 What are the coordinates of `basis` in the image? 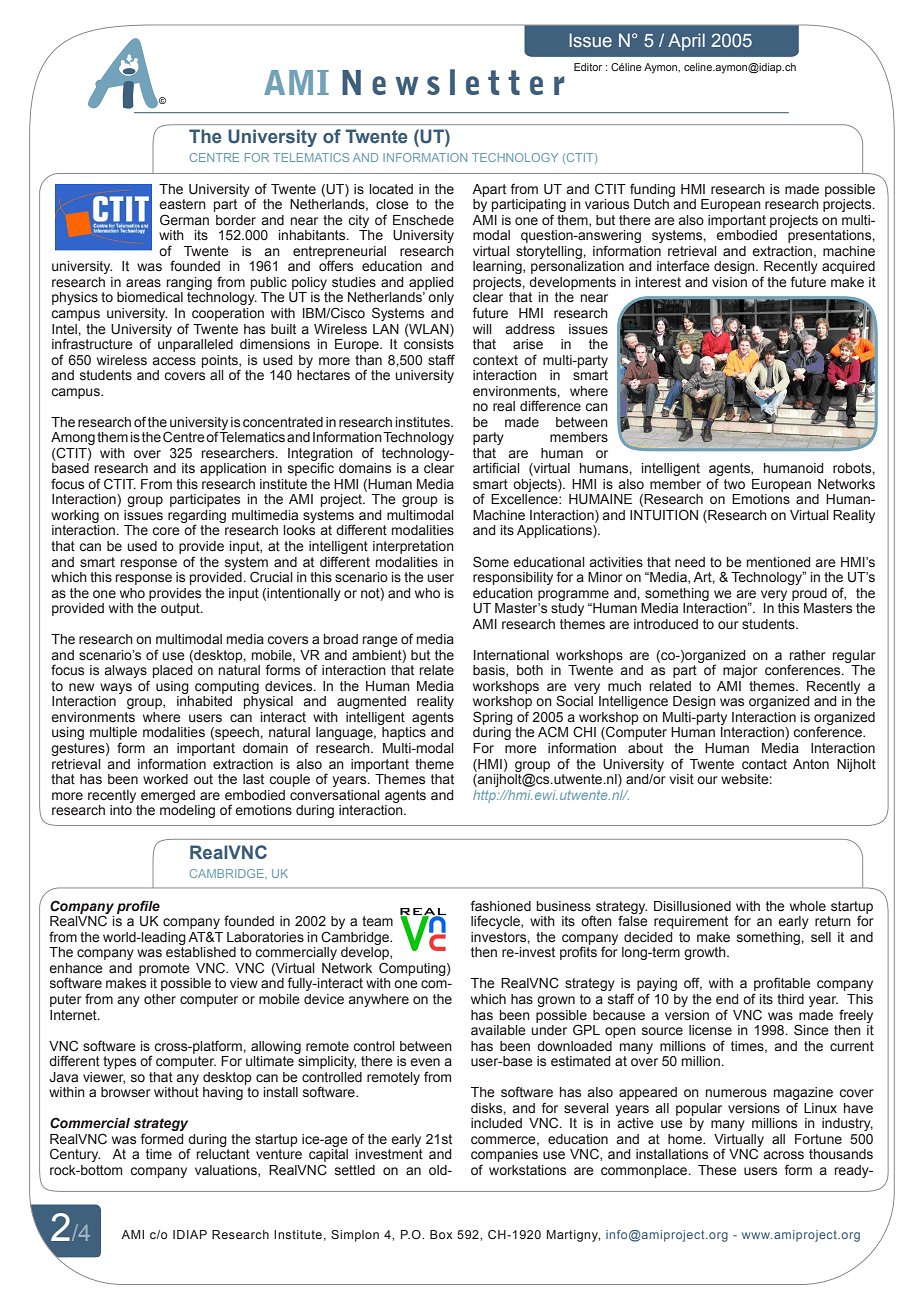 It's located at (490, 671).
